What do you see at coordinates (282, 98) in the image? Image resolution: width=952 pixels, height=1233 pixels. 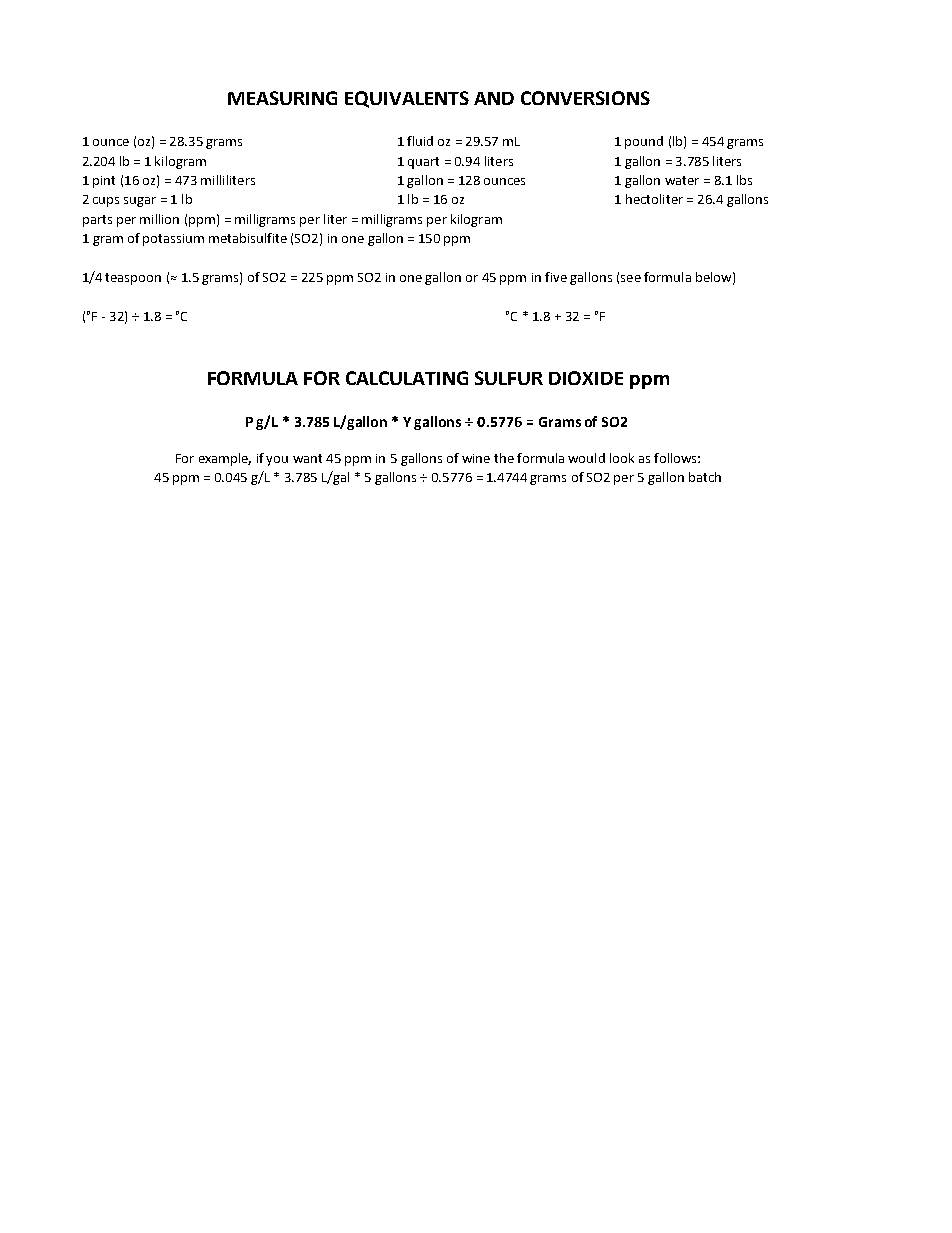 I see `MEASURING` at bounding box center [282, 98].
